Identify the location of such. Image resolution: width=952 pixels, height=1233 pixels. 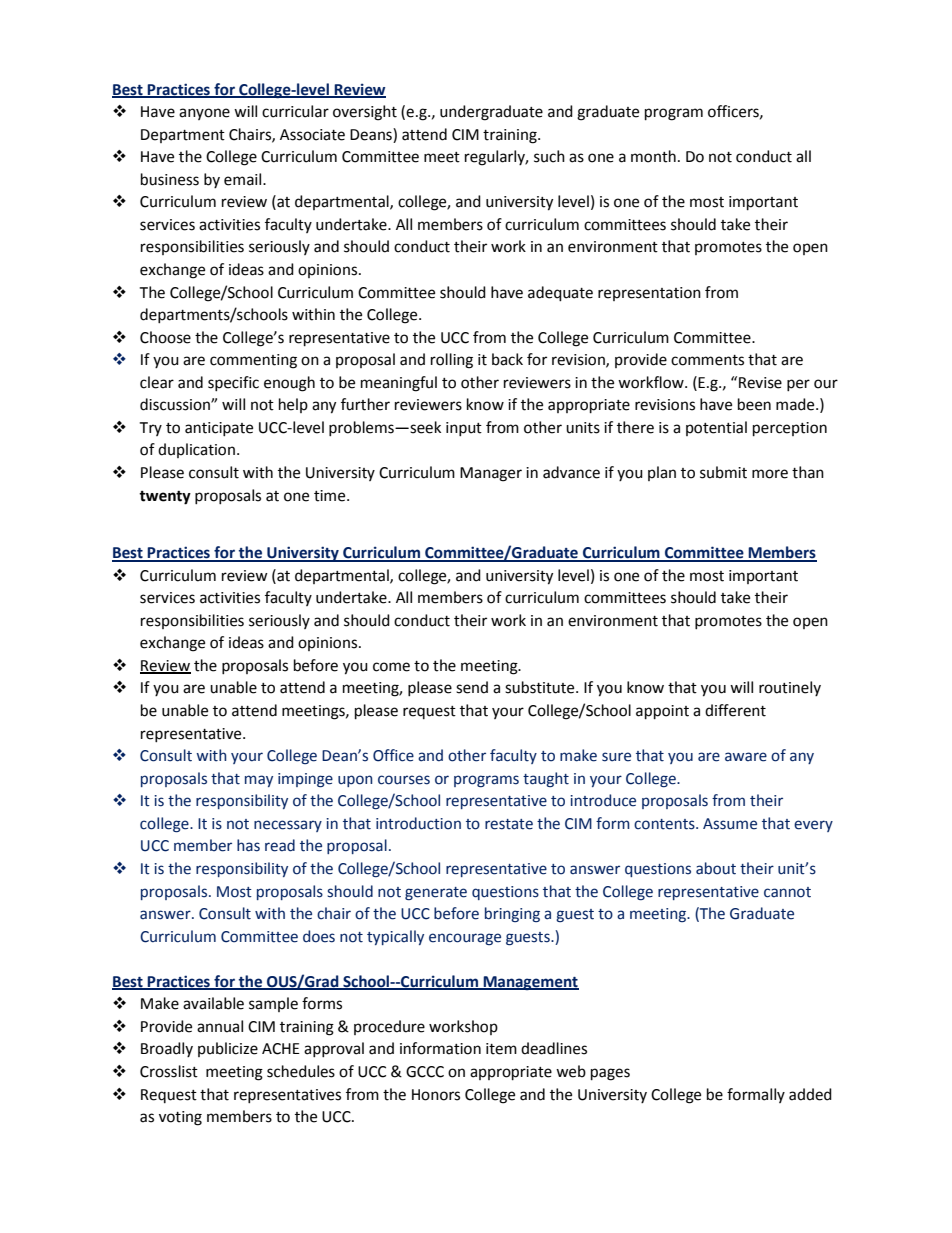
(549, 156).
